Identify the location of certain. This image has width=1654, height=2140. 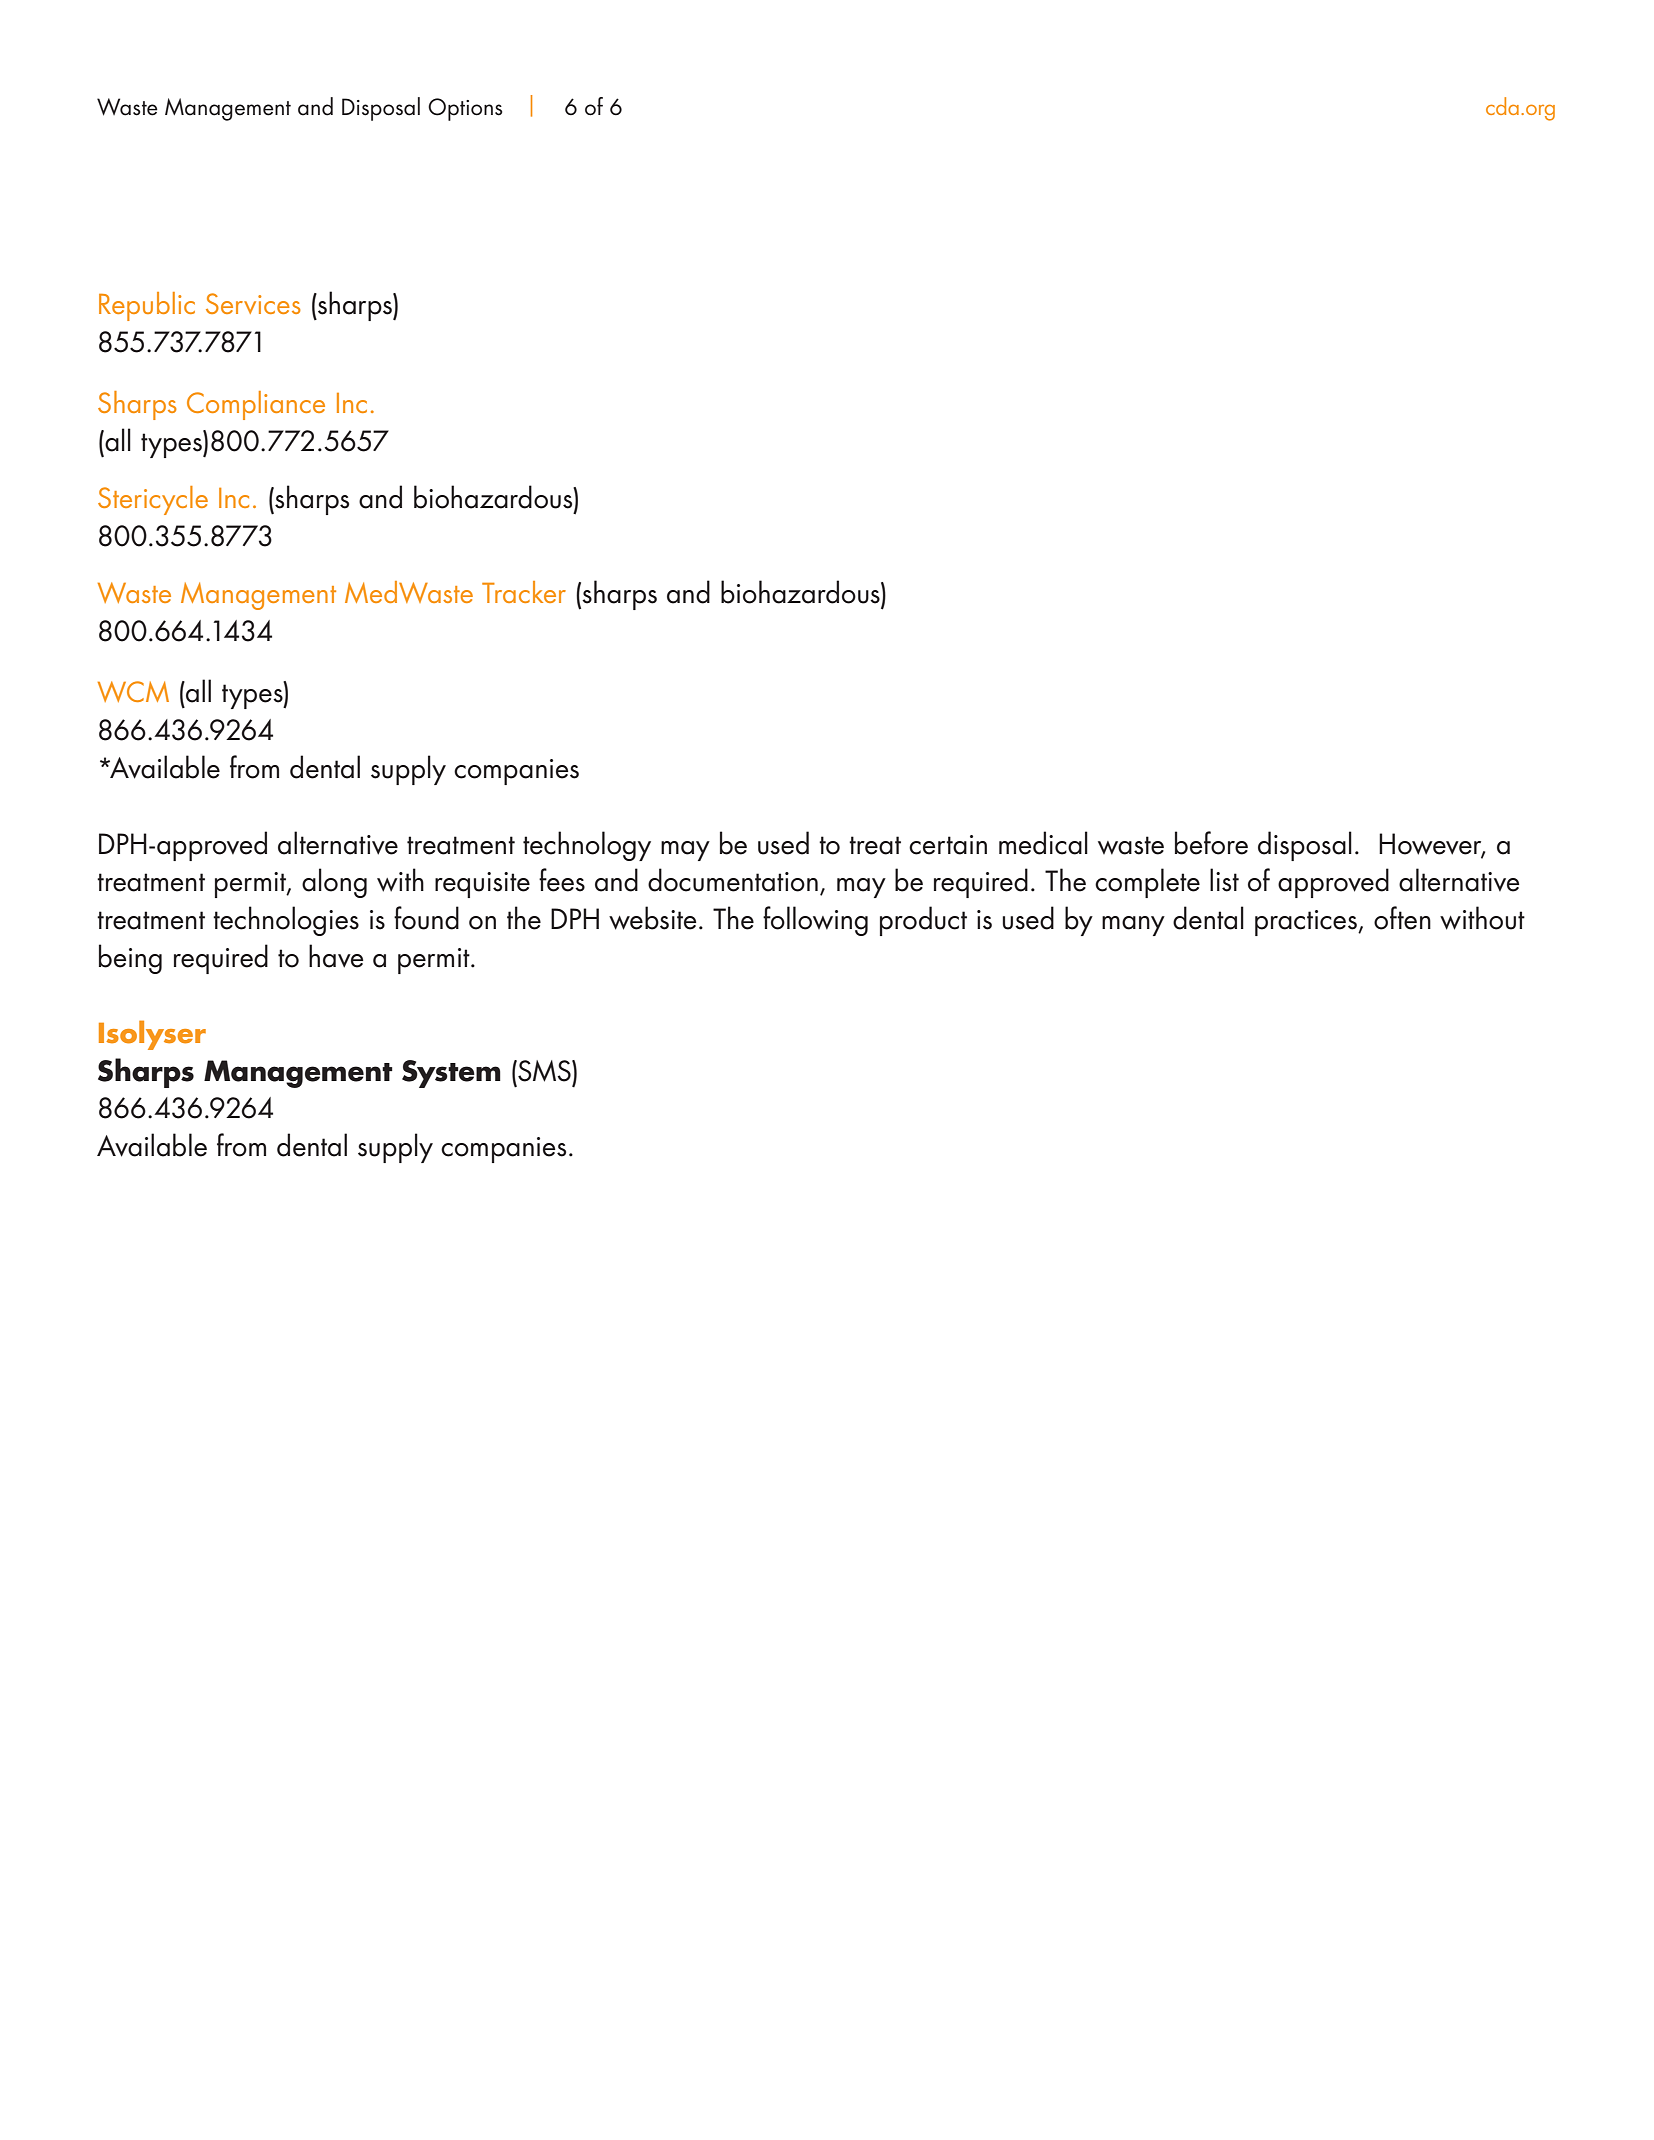
(948, 845).
